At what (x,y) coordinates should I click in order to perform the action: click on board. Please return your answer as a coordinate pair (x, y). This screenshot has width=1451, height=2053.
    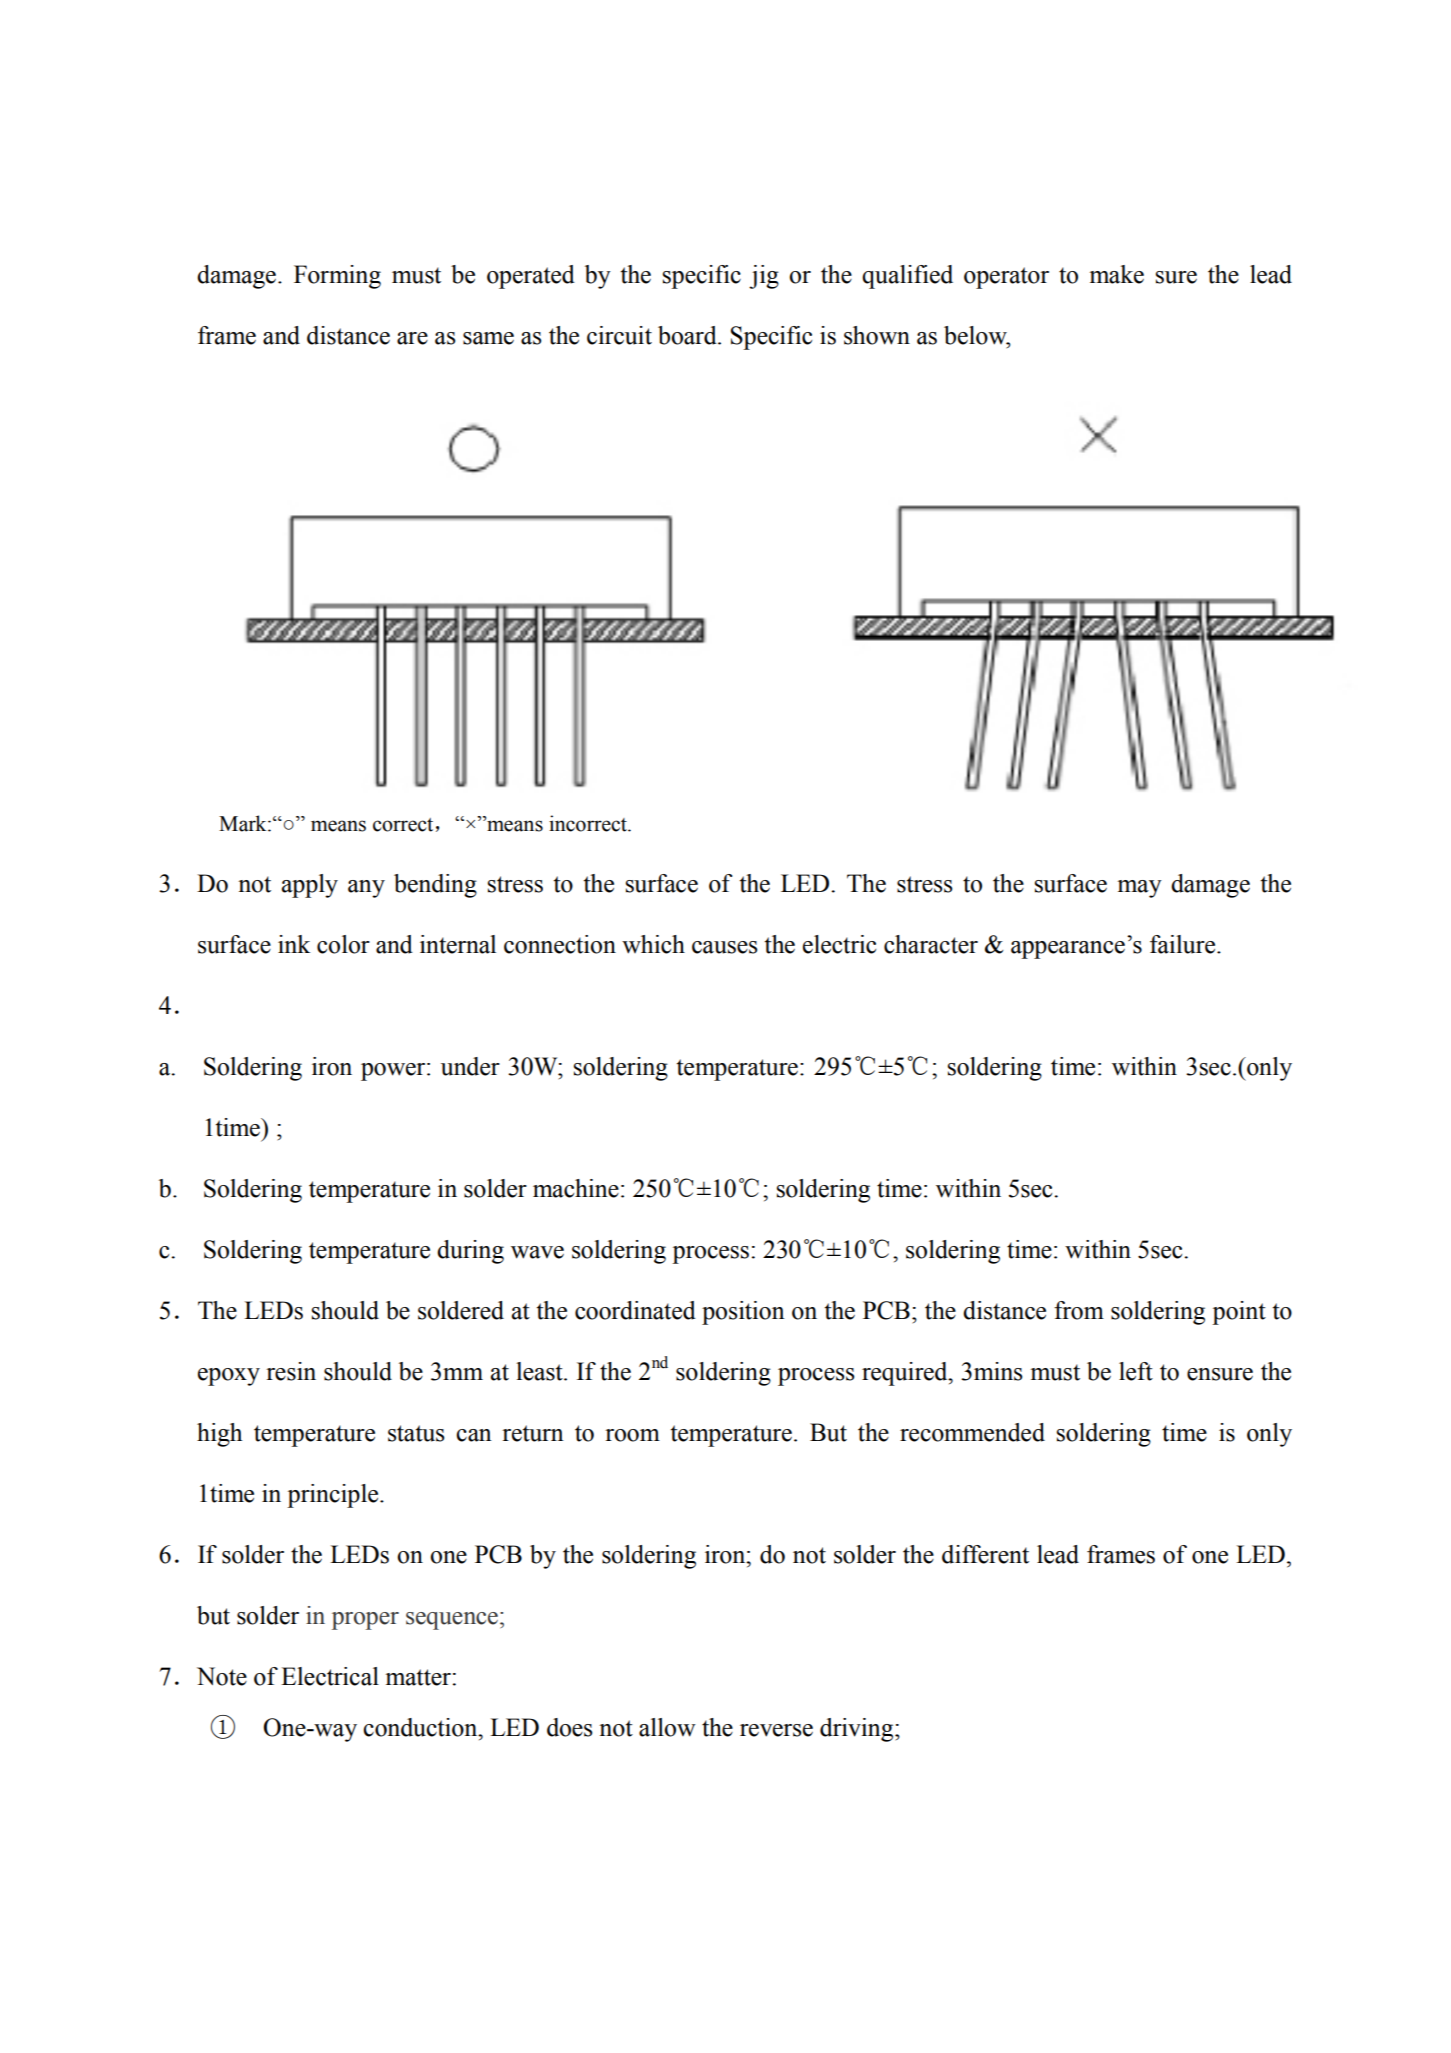
    Looking at the image, I should click on (688, 335).
